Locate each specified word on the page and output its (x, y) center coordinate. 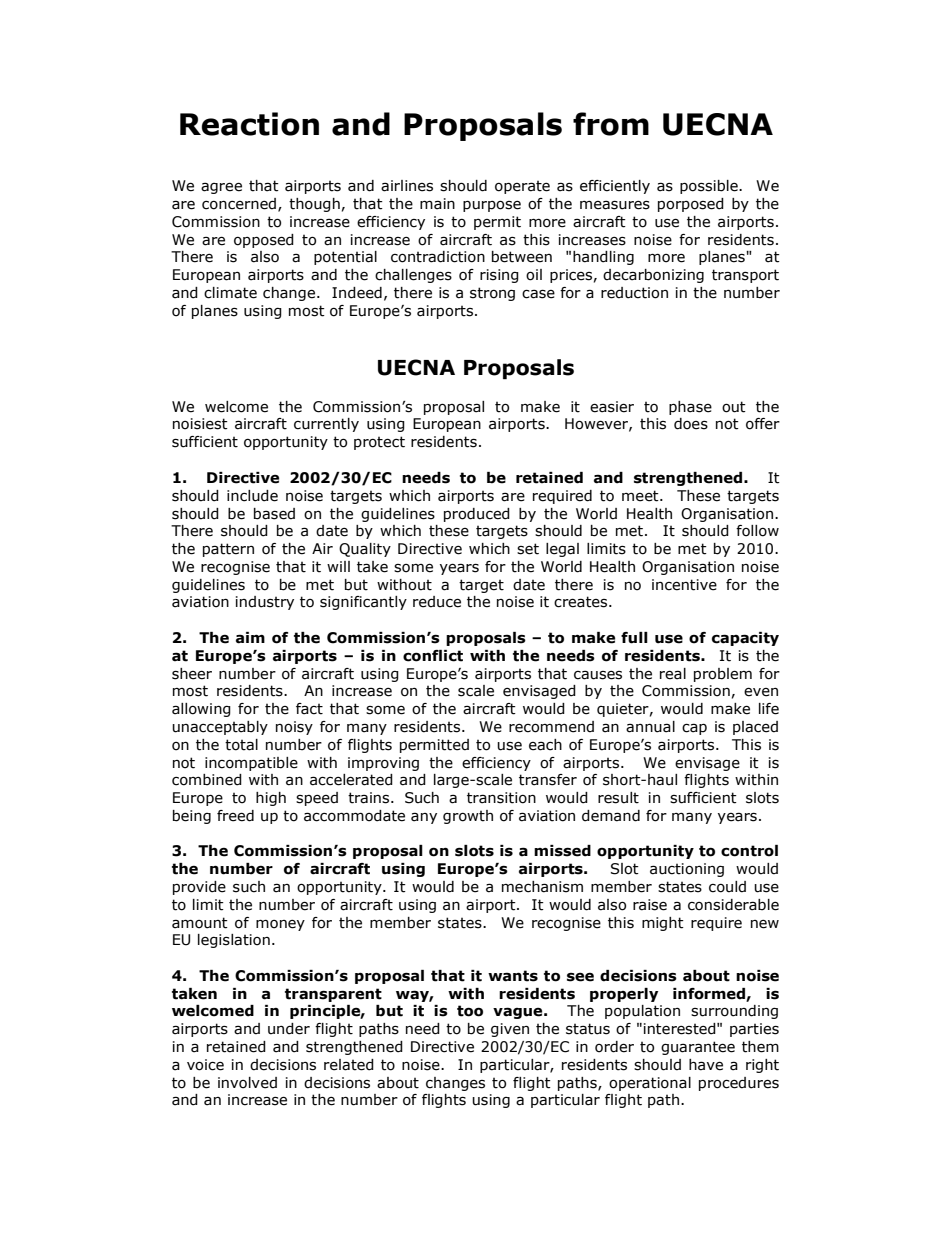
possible (710, 187)
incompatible (251, 764)
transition (501, 798)
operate (522, 187)
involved (247, 1083)
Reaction (249, 124)
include (252, 496)
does (691, 424)
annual (650, 727)
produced (477, 515)
